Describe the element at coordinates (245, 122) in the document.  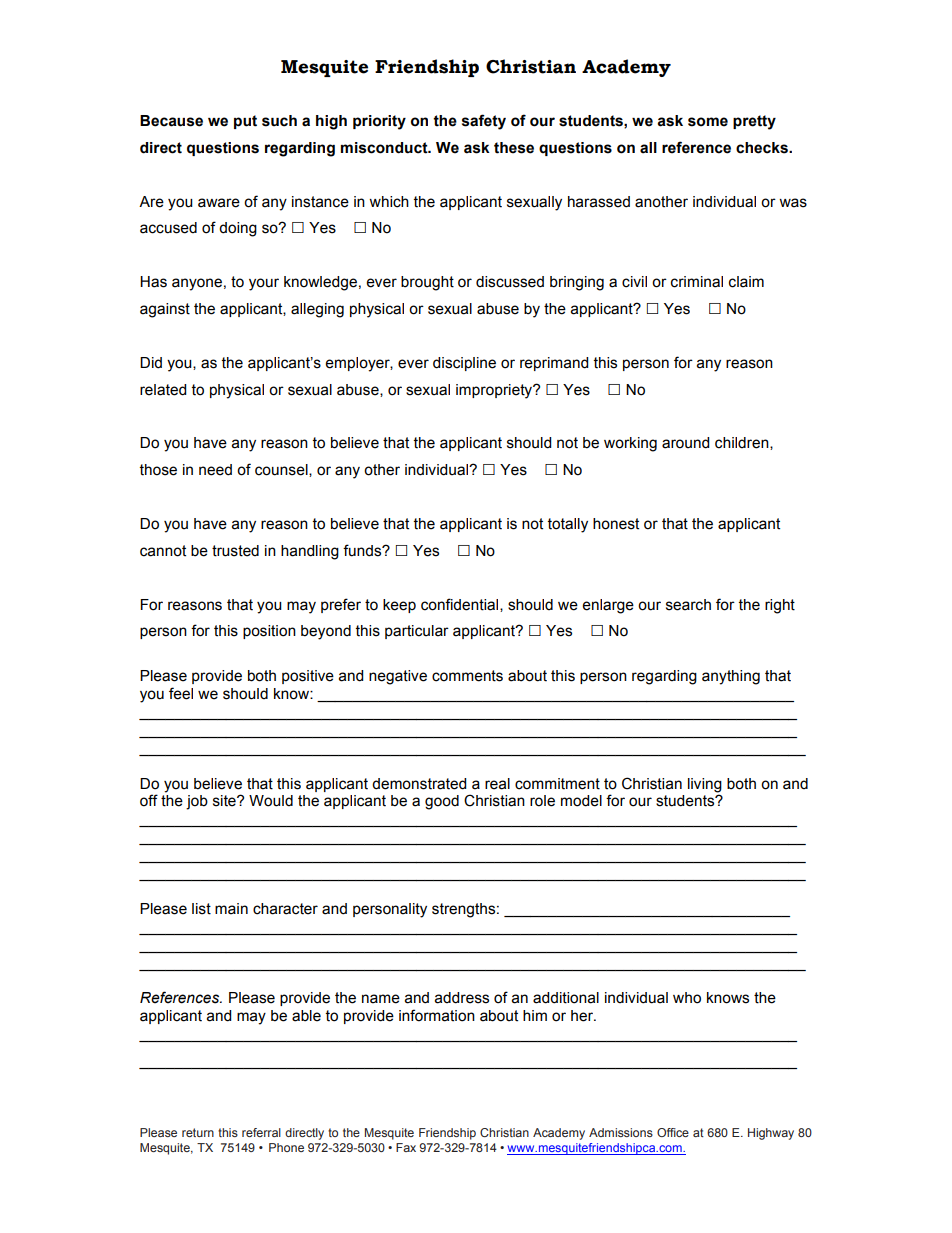
I see `put` at that location.
